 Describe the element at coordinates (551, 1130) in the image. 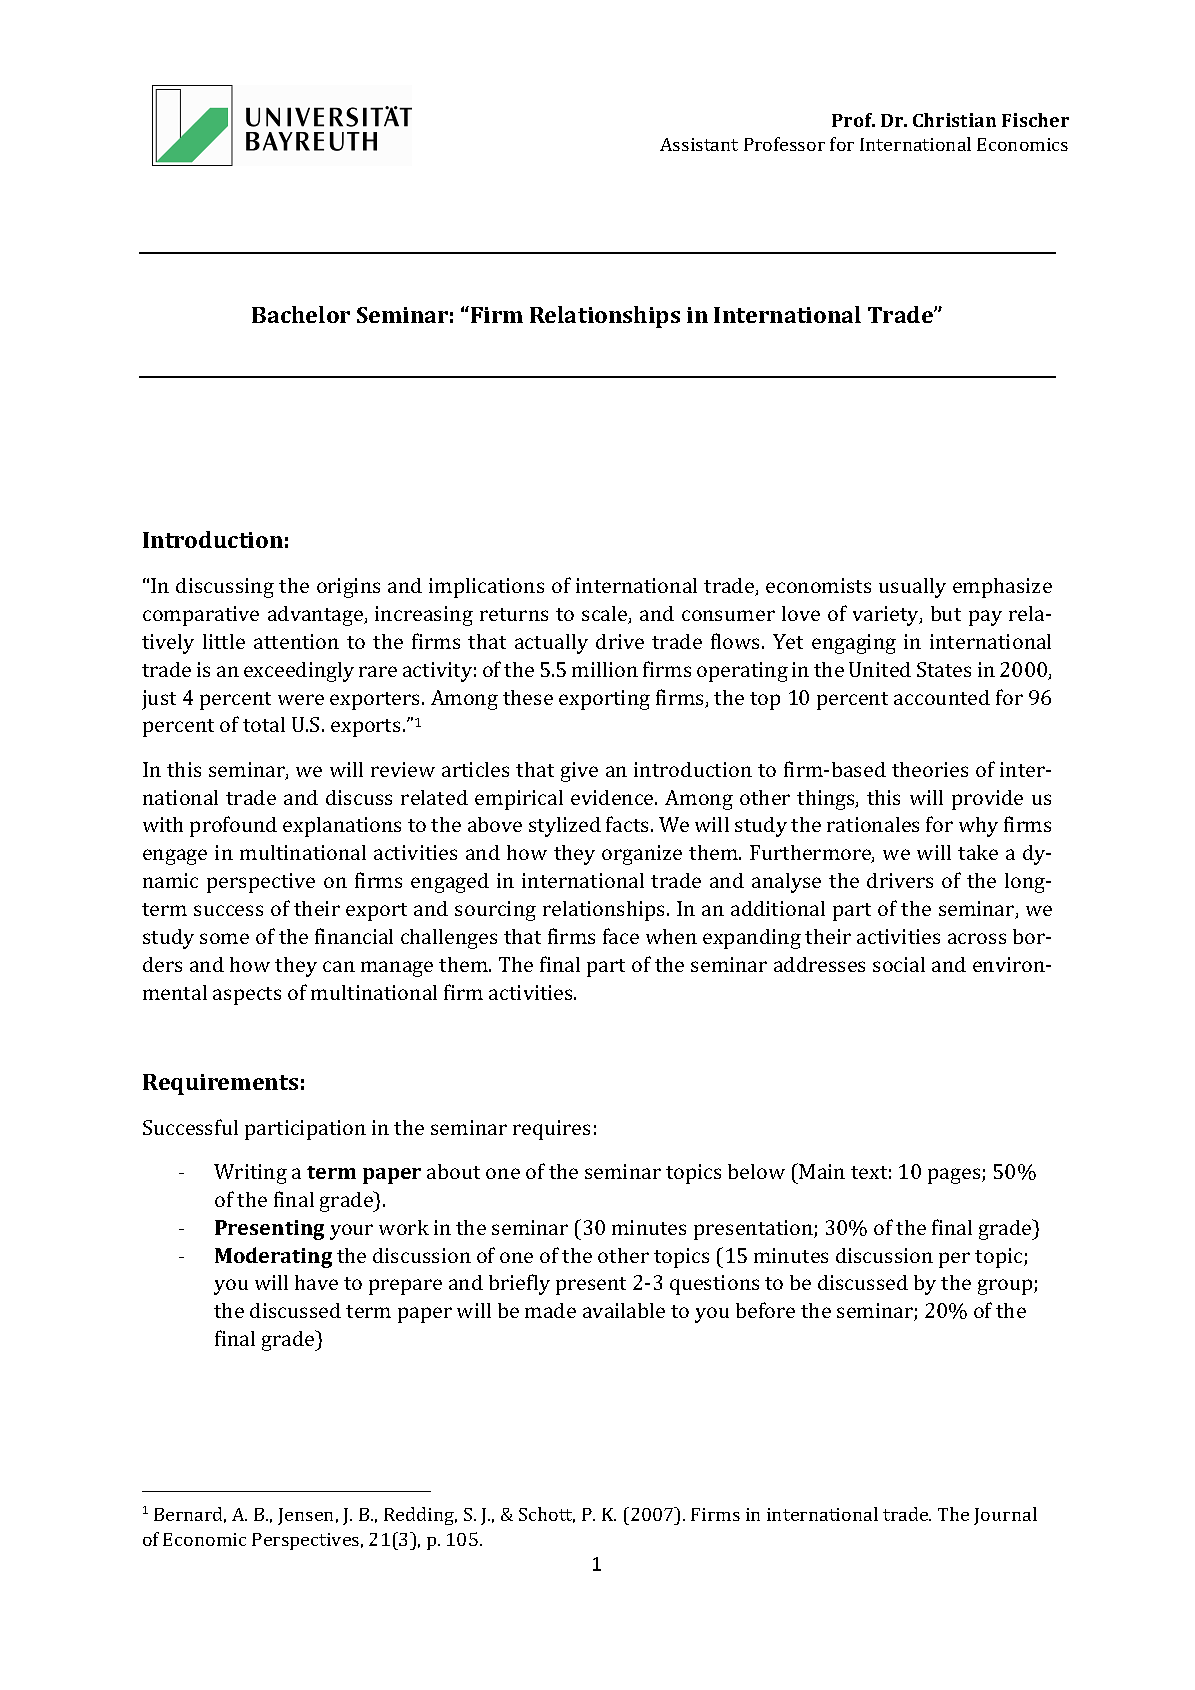

I see `requires` at that location.
